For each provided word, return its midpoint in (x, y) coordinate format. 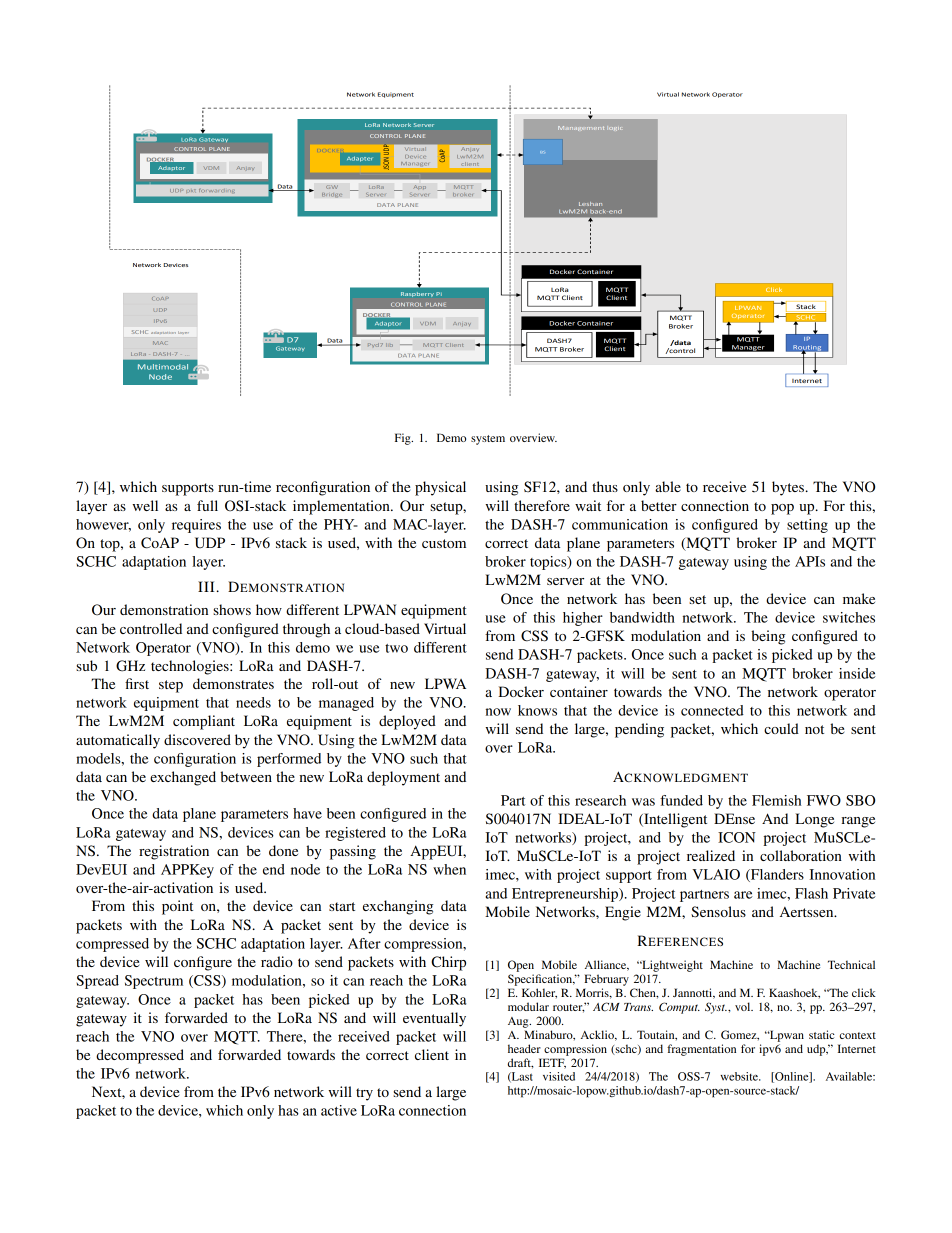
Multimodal (163, 367)
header (524, 1048)
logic (615, 129)
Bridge (332, 195)
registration (174, 852)
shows (232, 609)
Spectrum (154, 982)
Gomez (740, 1035)
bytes (789, 488)
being (768, 637)
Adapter (359, 159)
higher (583, 619)
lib (389, 345)
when (449, 869)
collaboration (801, 855)
